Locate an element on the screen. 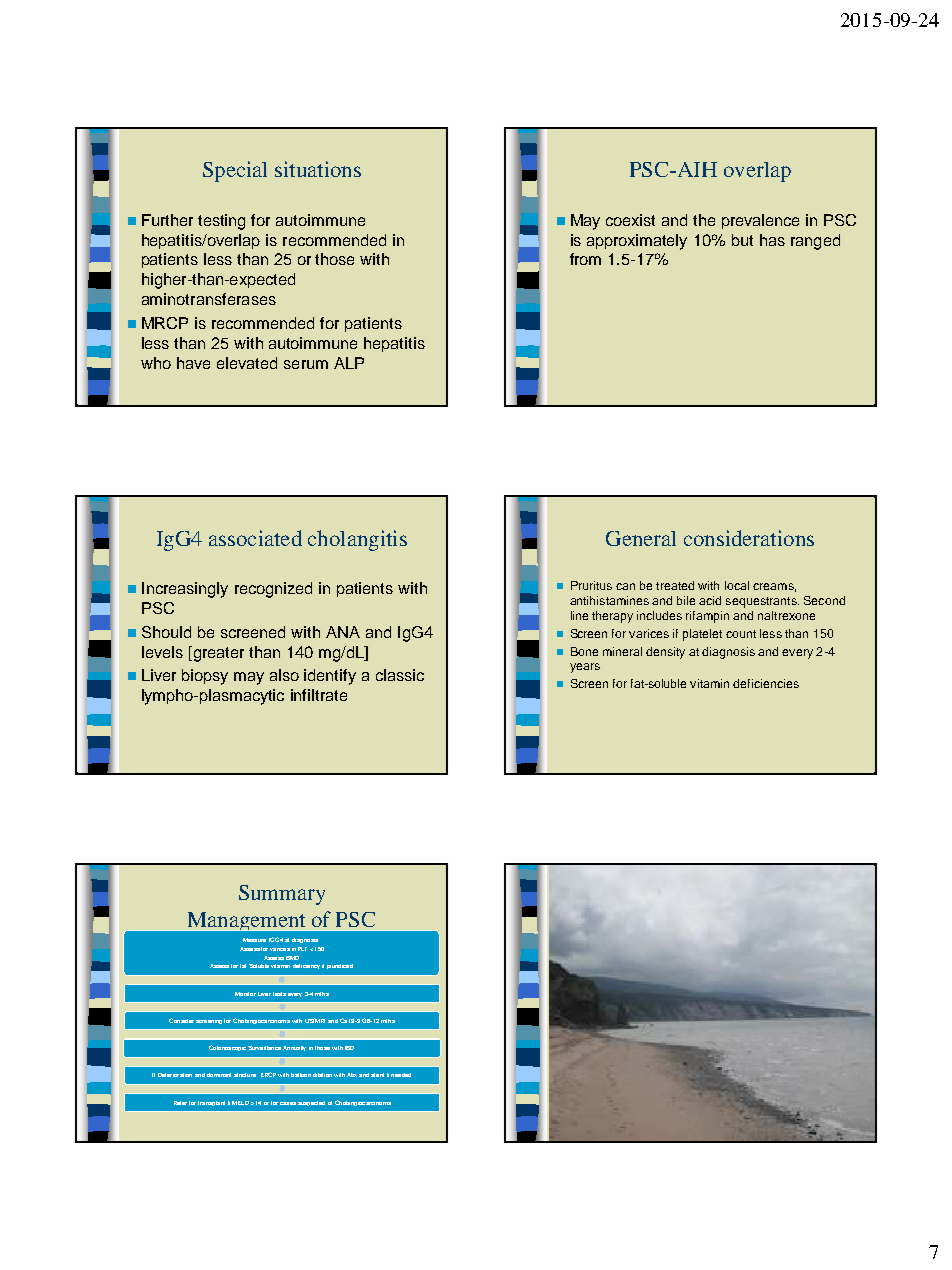 The width and height of the screenshot is (952, 1270). from is located at coordinates (585, 259).
